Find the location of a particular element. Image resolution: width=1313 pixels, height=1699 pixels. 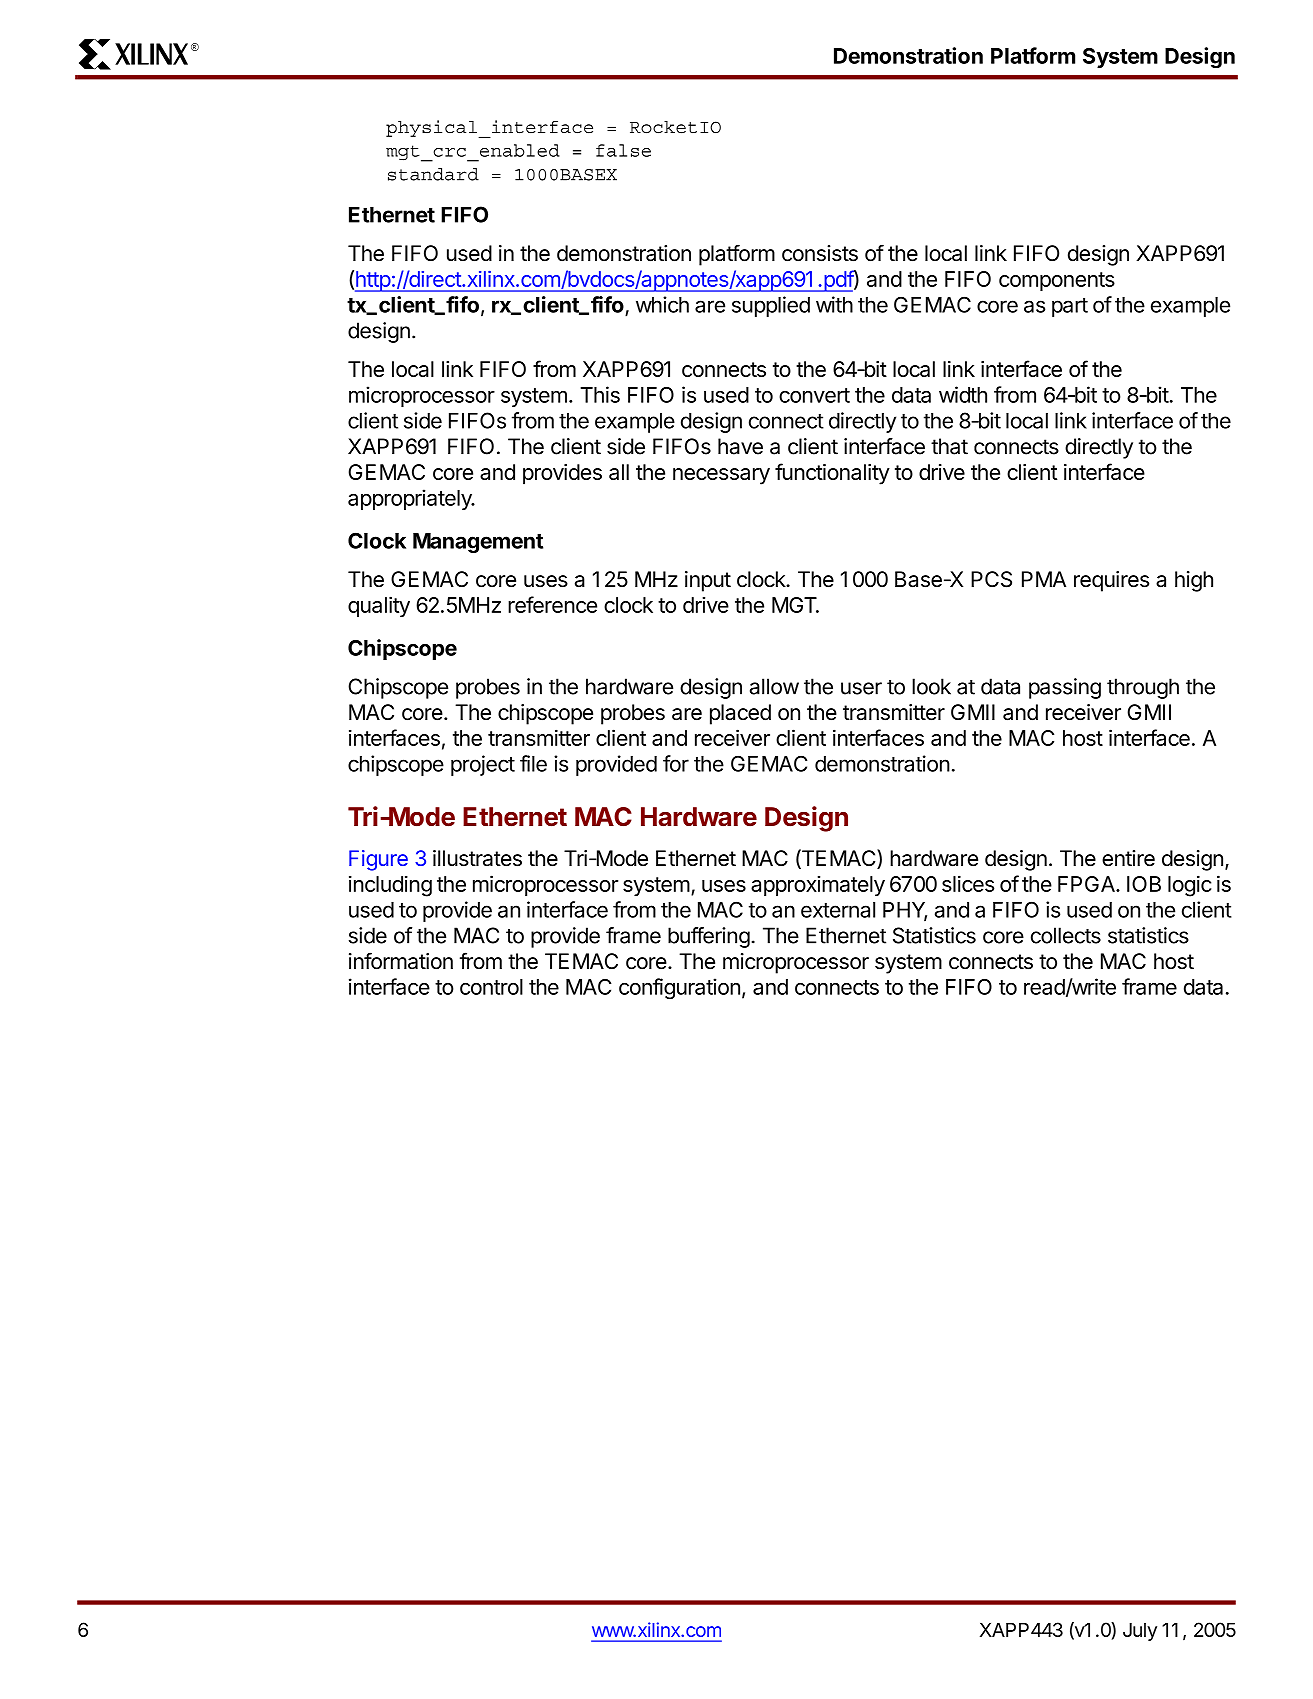

consists is located at coordinates (820, 253).
